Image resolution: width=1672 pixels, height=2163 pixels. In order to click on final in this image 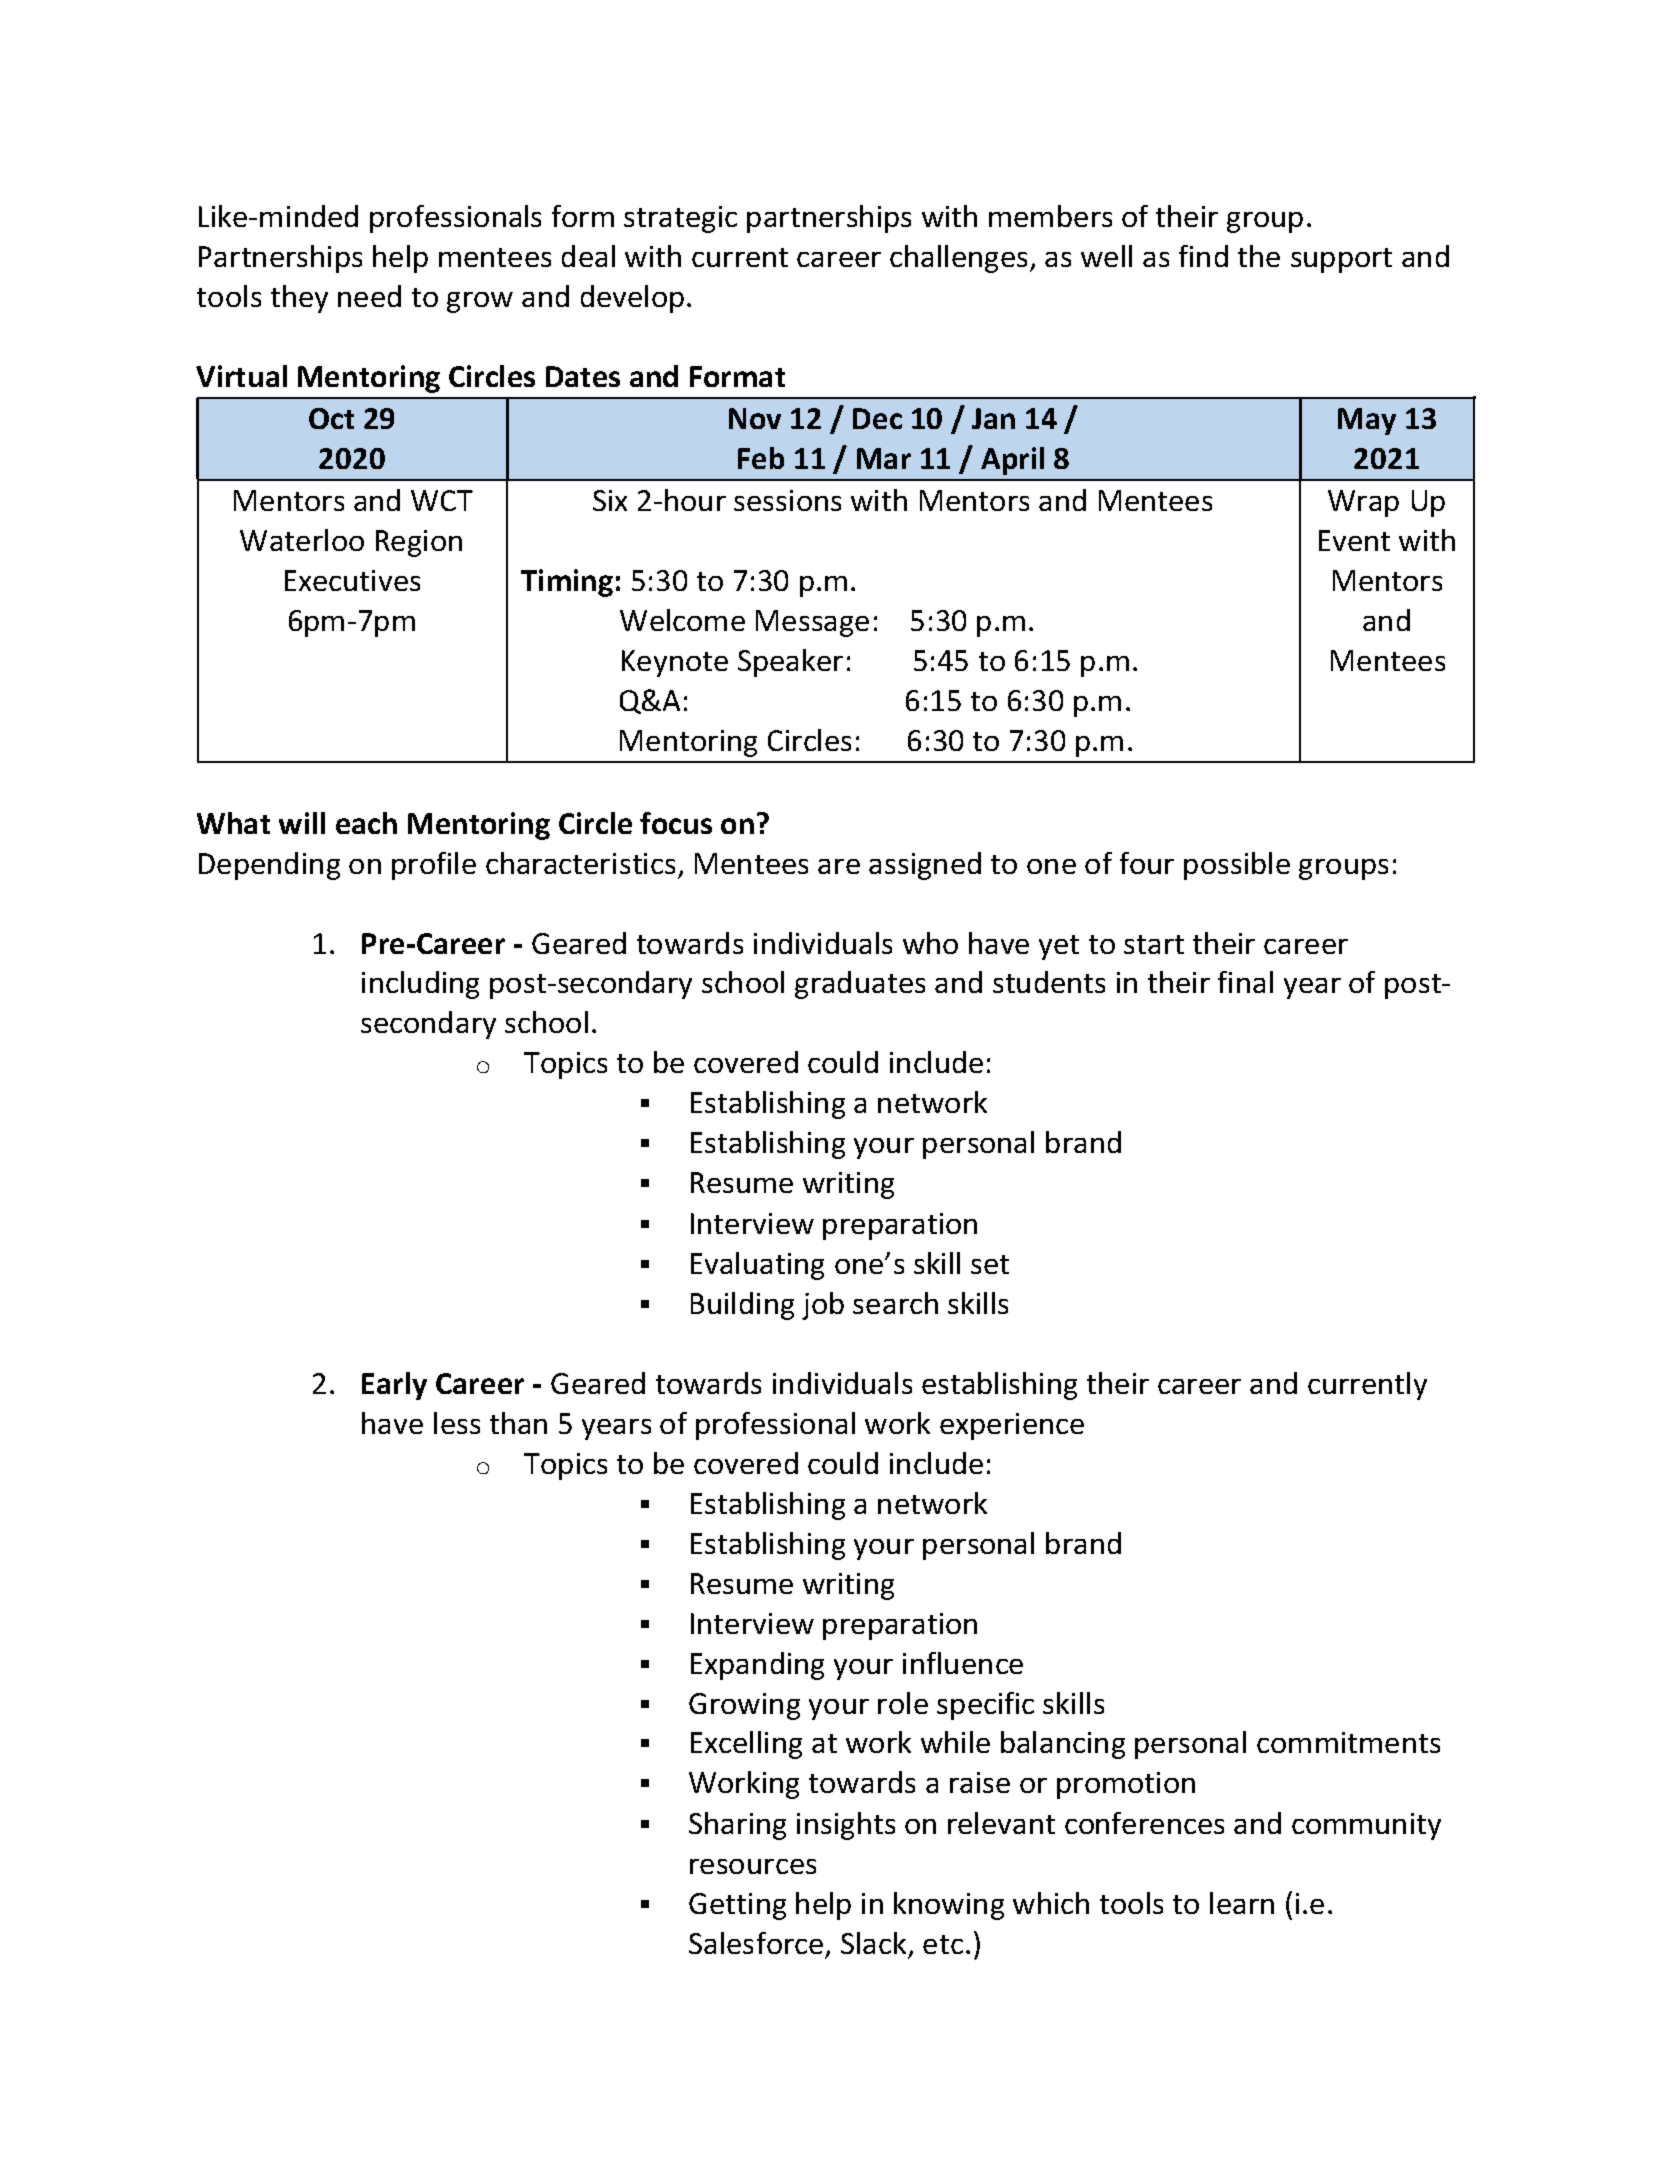, I will do `click(1245, 982)`.
